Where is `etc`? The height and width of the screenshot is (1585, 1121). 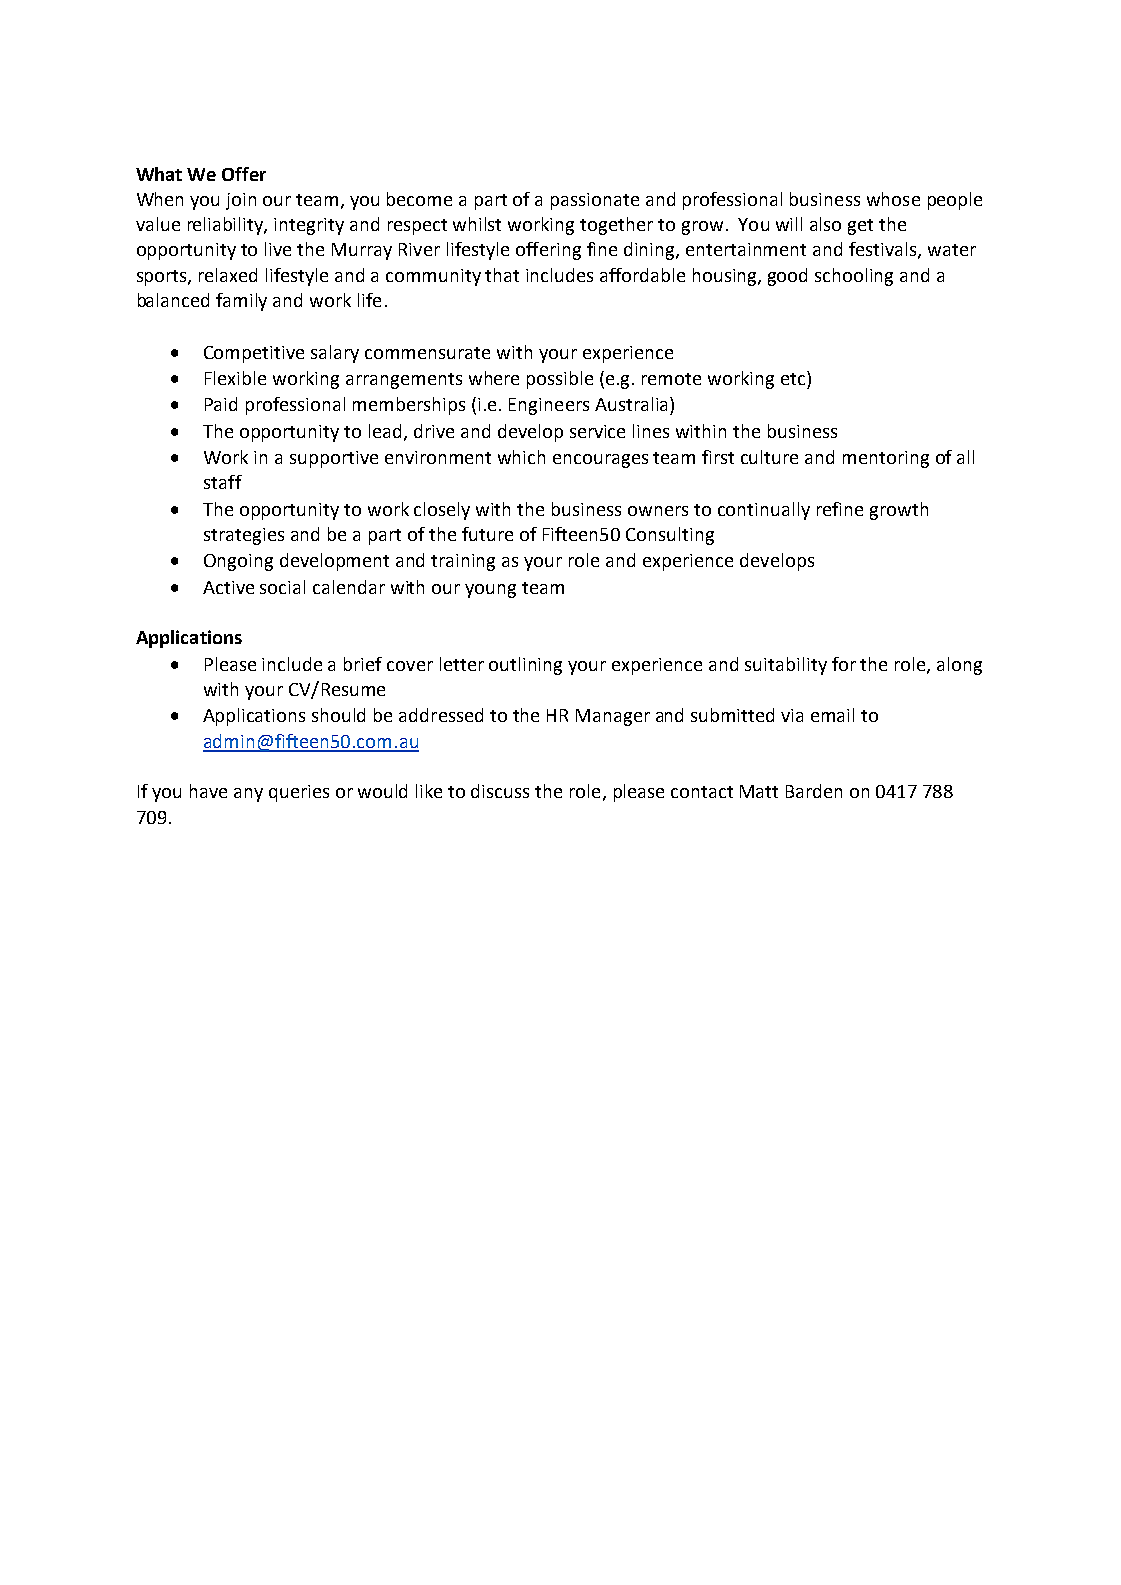 etc is located at coordinates (794, 378).
